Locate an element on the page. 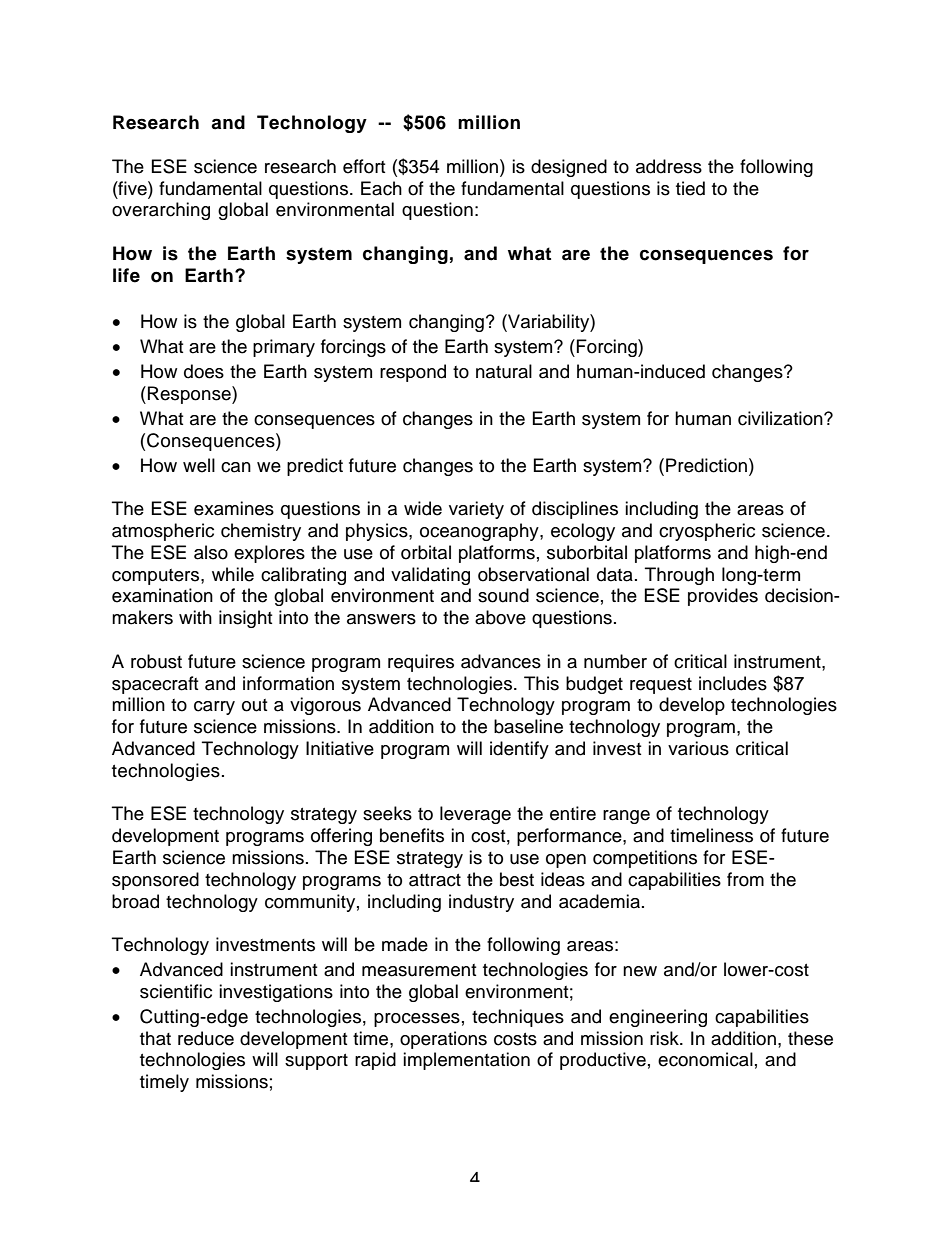 The width and height of the page is (952, 1233). operations is located at coordinates (443, 1040).
